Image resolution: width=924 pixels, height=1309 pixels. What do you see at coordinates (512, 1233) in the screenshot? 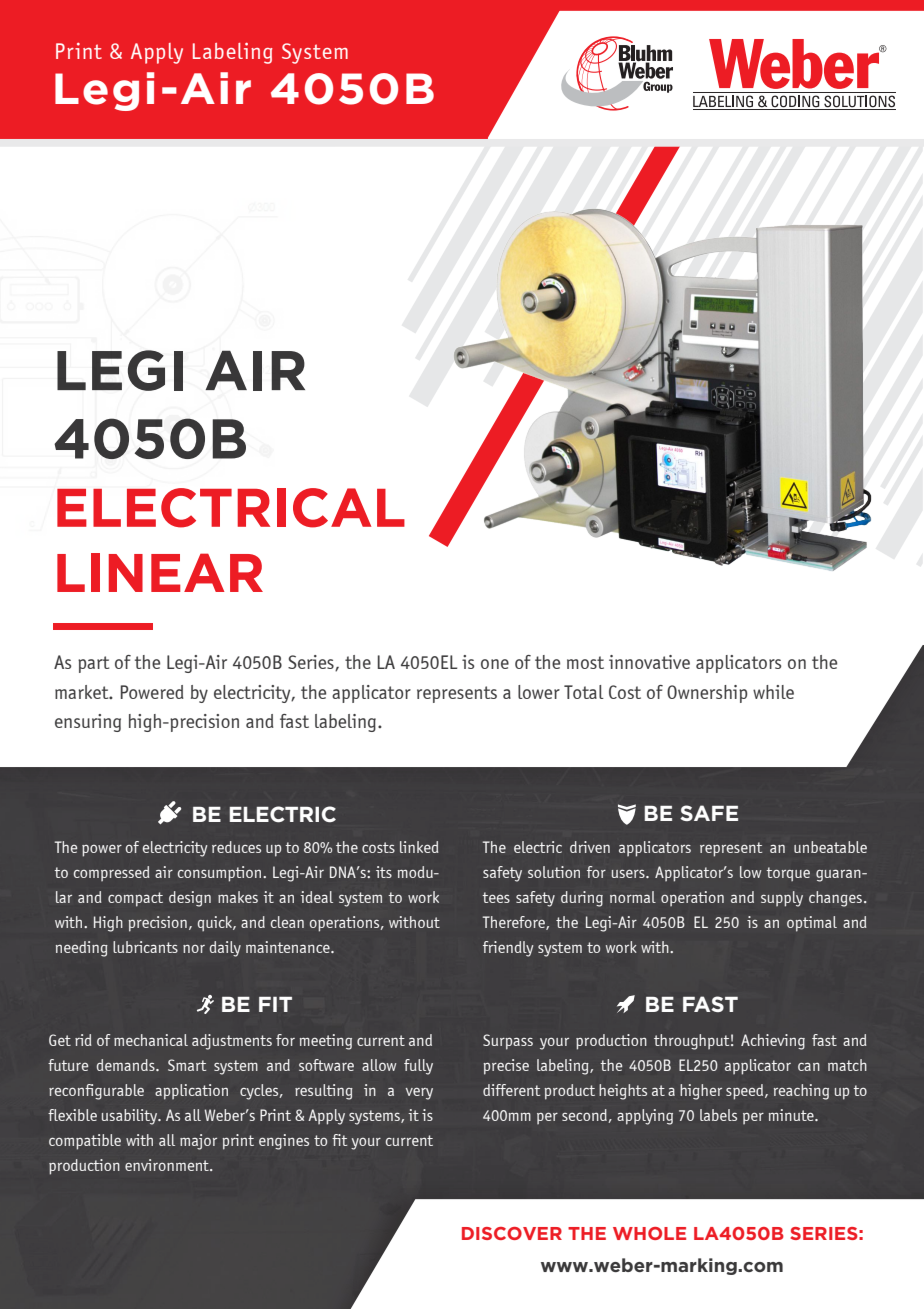
I see `DISCOVER` at bounding box center [512, 1233].
